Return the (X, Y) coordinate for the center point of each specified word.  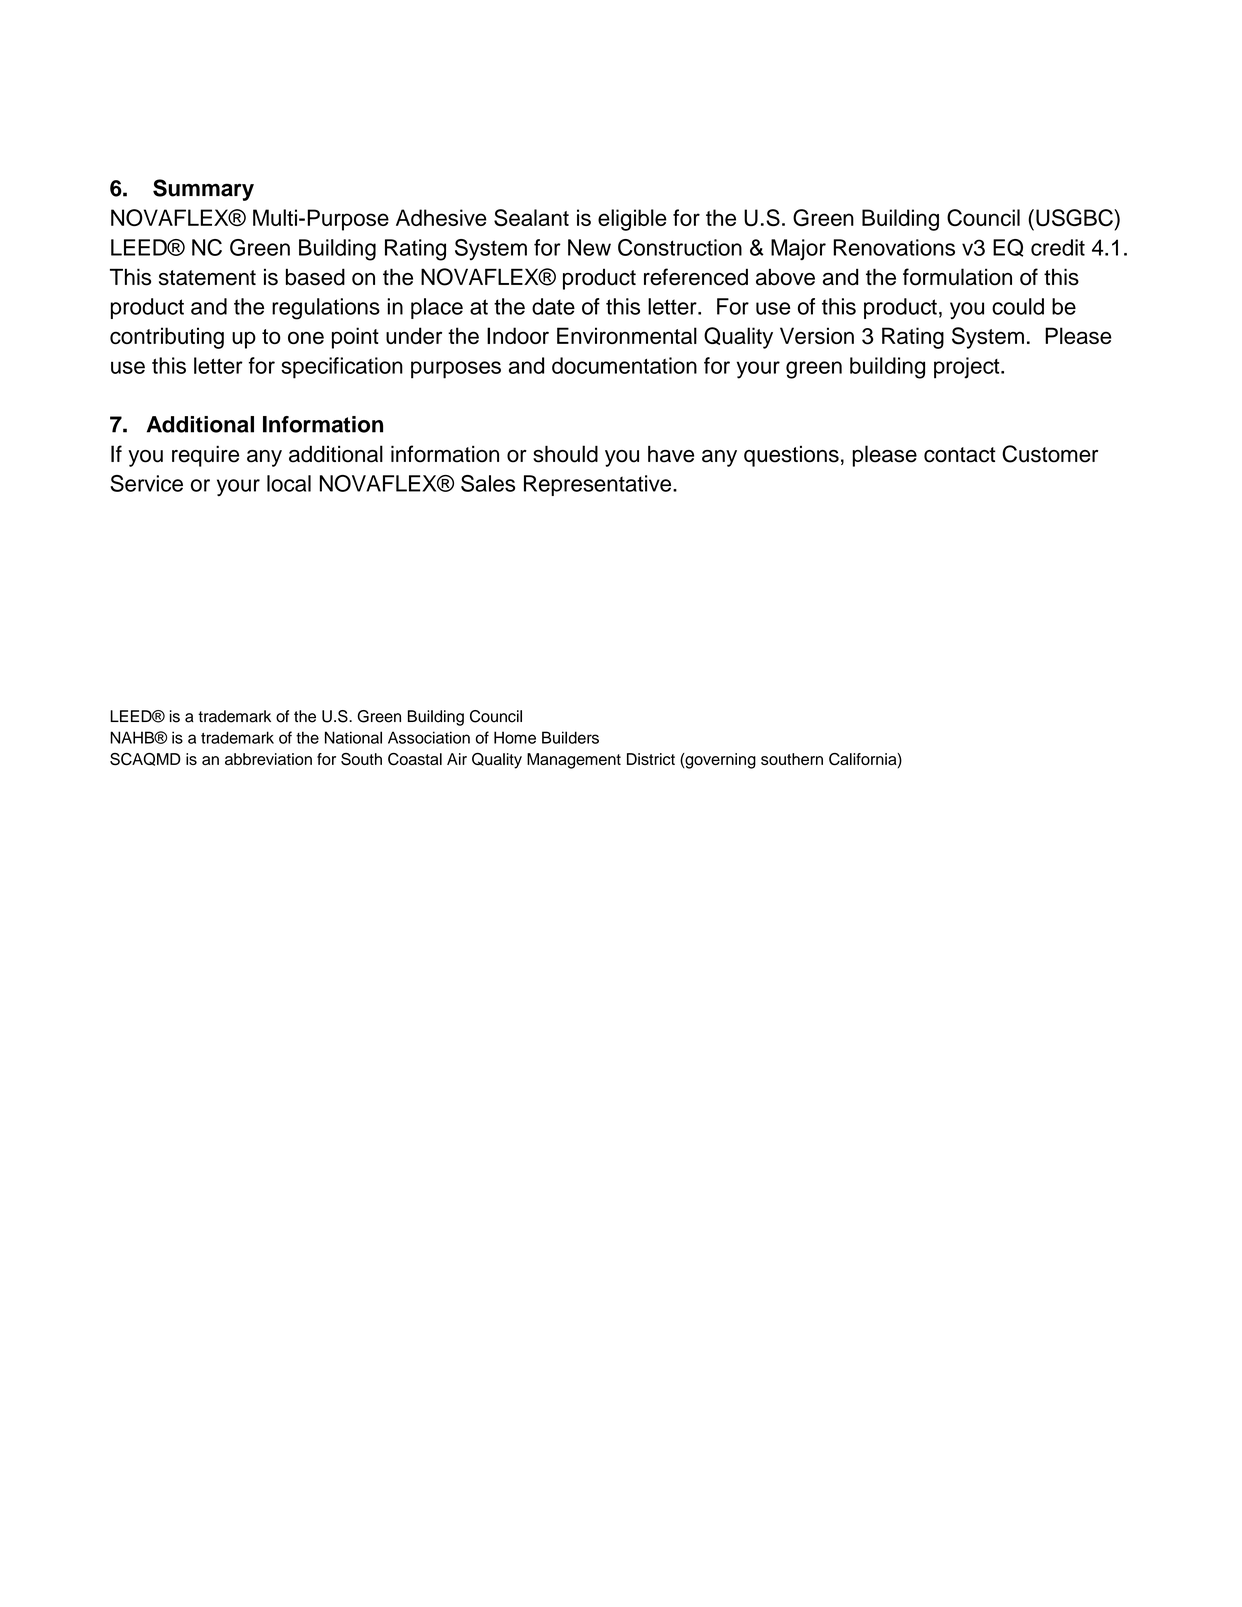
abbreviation (268, 759)
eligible (632, 220)
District (651, 759)
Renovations (894, 247)
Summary (203, 190)
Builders (570, 737)
